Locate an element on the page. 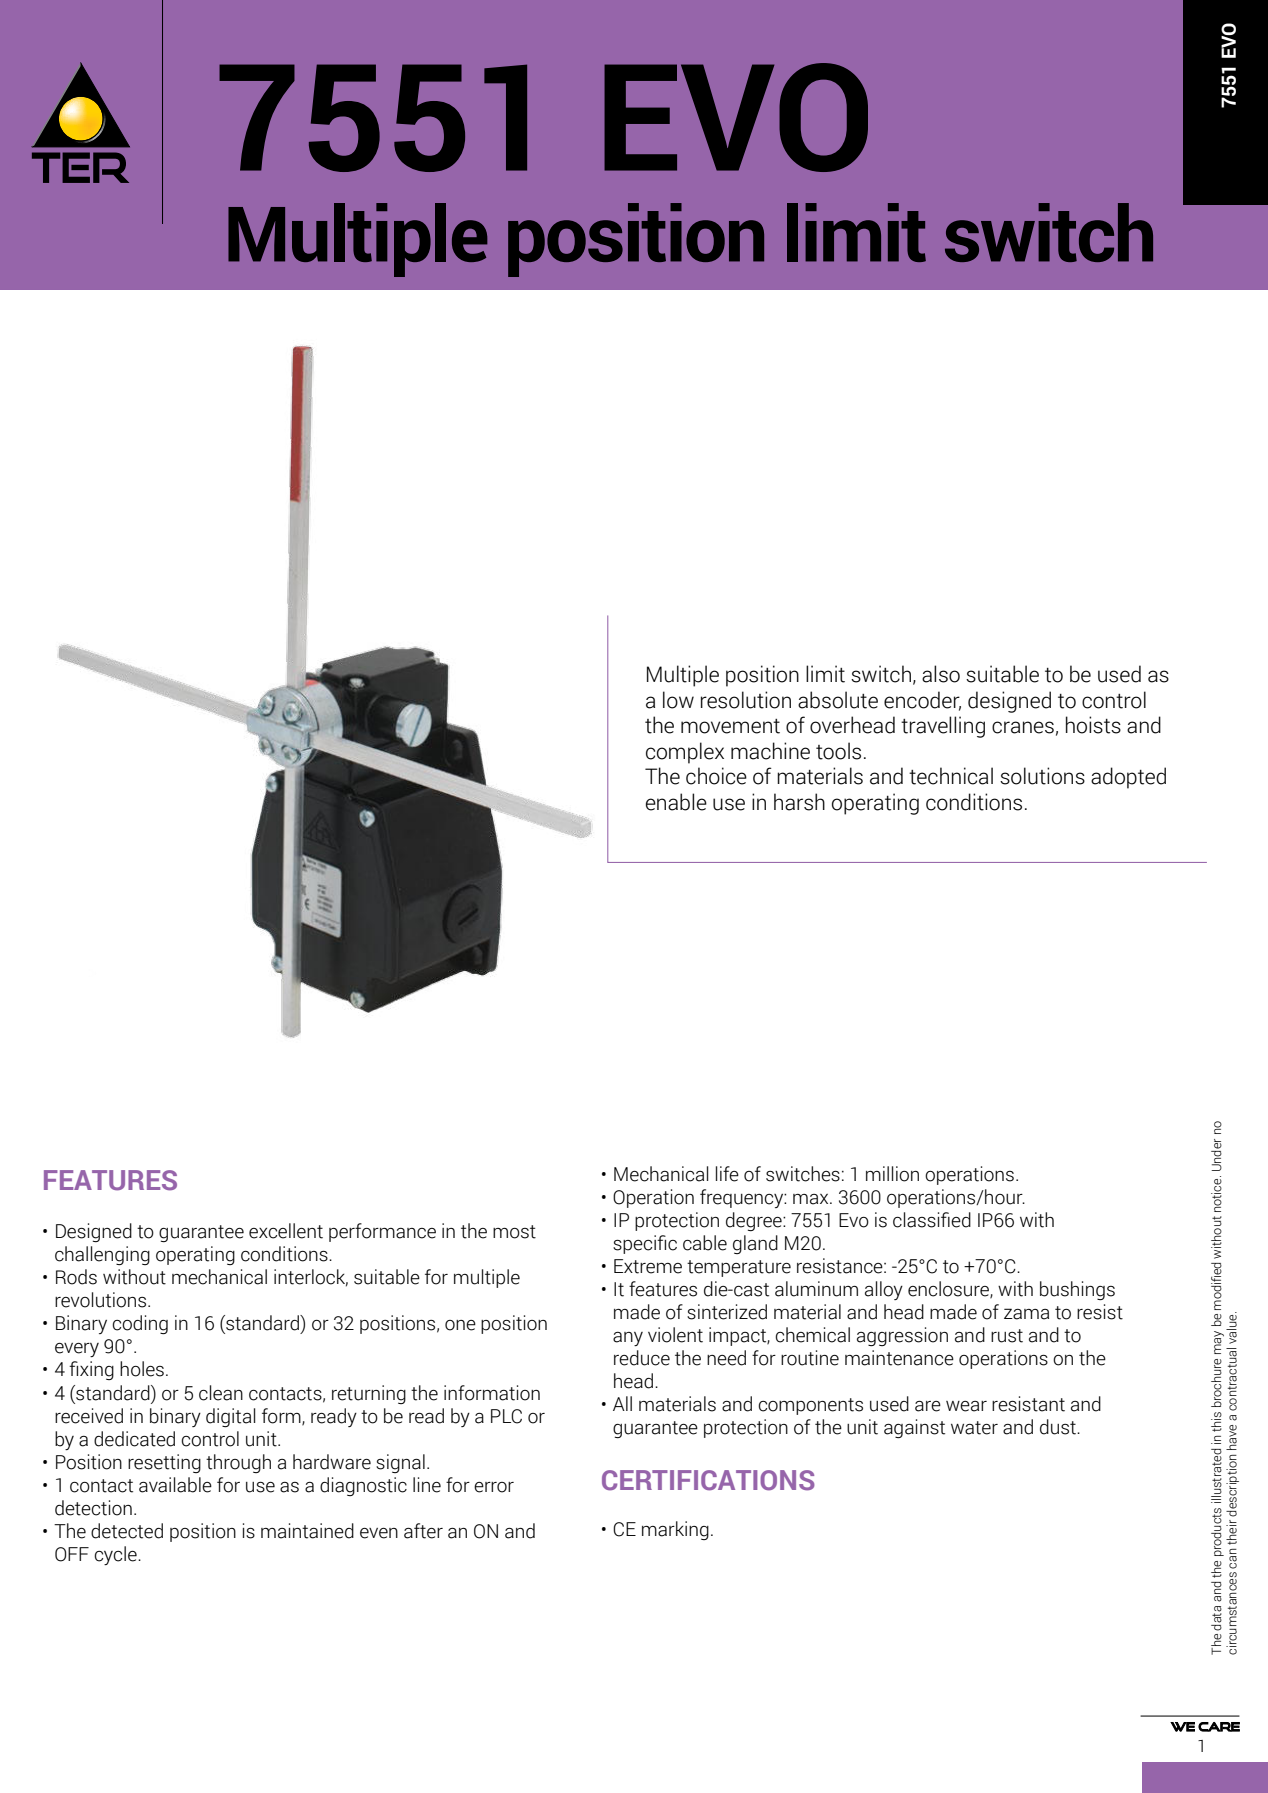 This page has width=1268, height=1793. any is located at coordinates (628, 1339).
